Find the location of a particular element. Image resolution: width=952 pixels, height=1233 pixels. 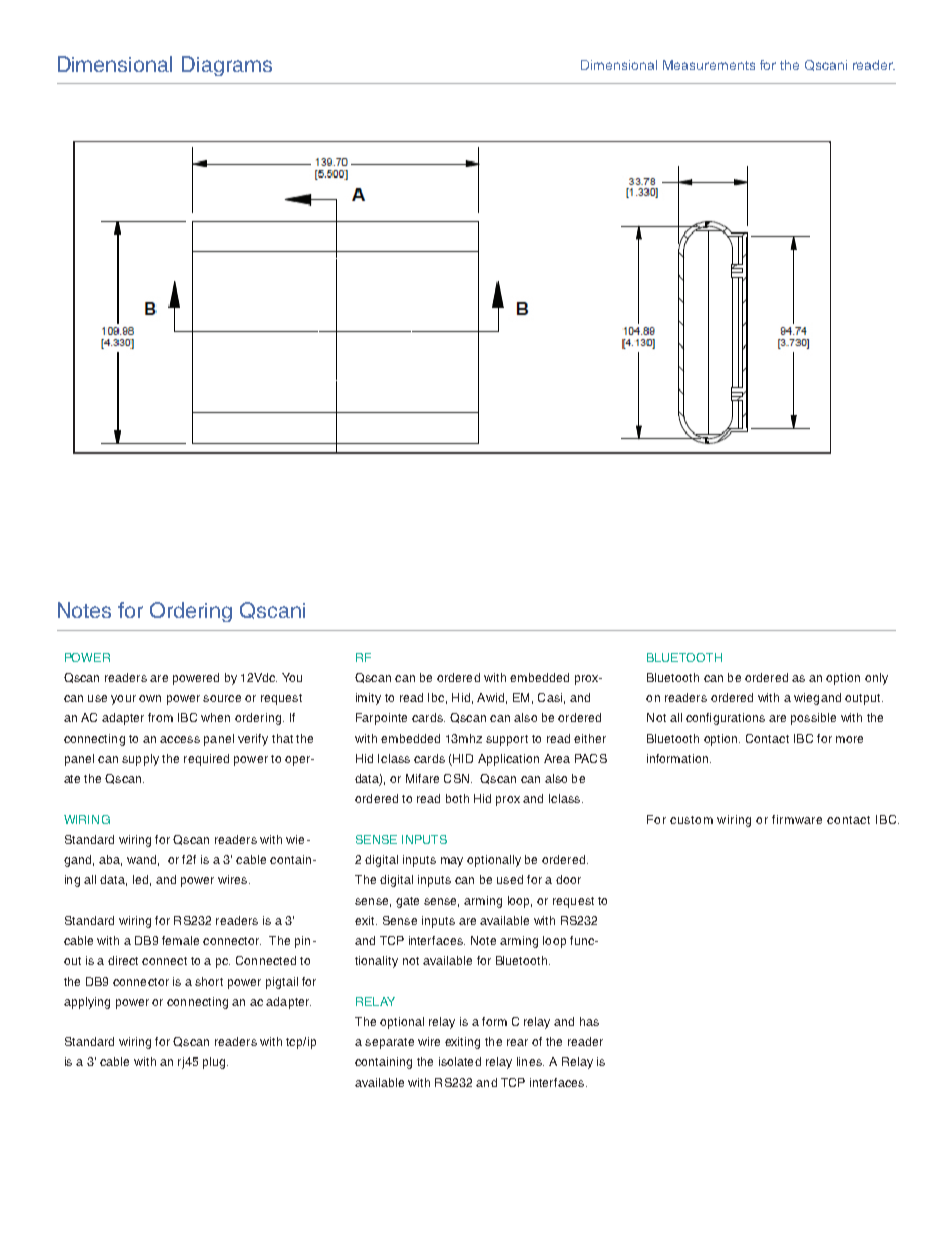

support is located at coordinates (507, 740).
